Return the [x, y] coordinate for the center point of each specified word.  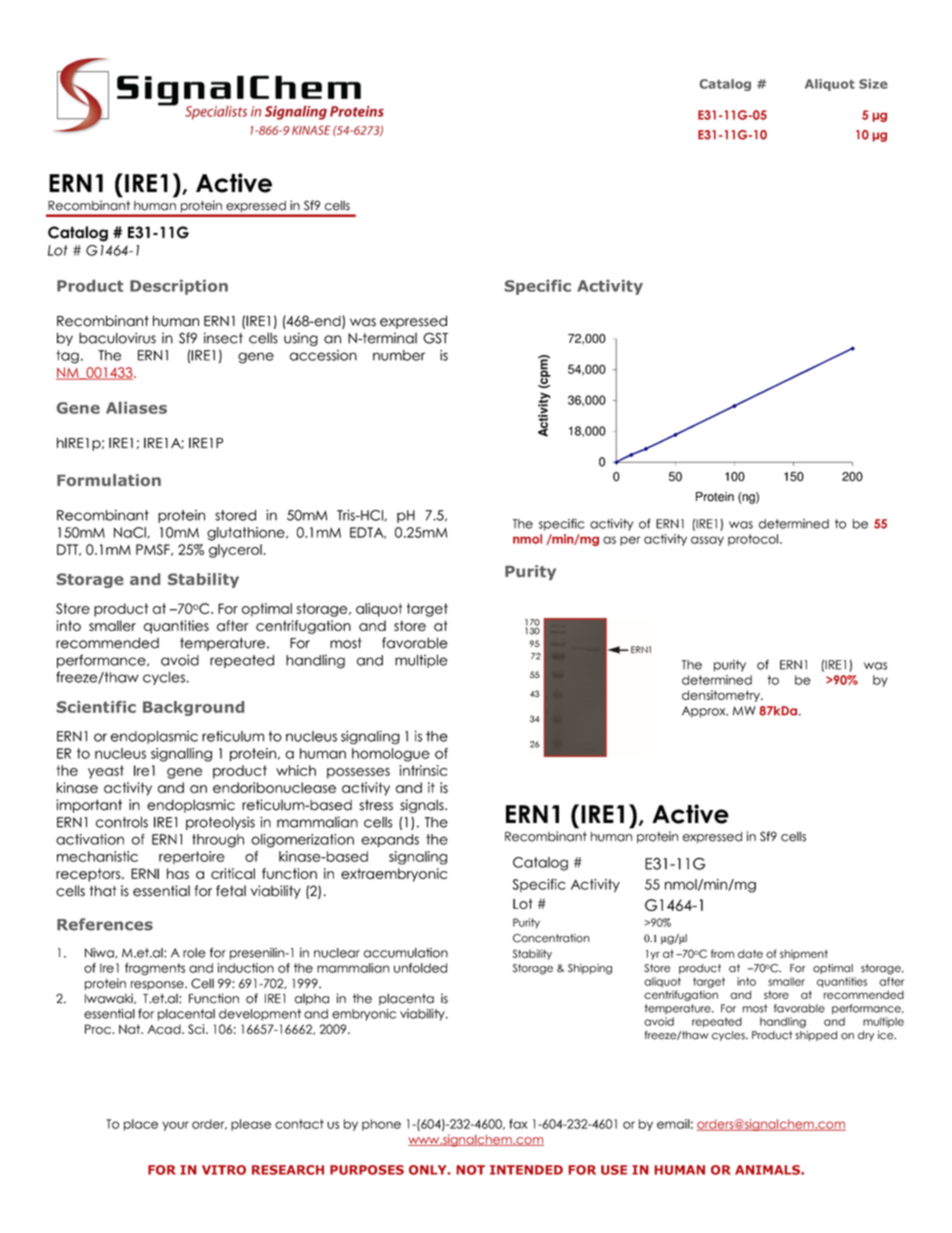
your [175, 1126]
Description [179, 287]
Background [193, 708]
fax [518, 1124]
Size [873, 84]
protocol [753, 540]
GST [435, 338]
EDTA [368, 533]
